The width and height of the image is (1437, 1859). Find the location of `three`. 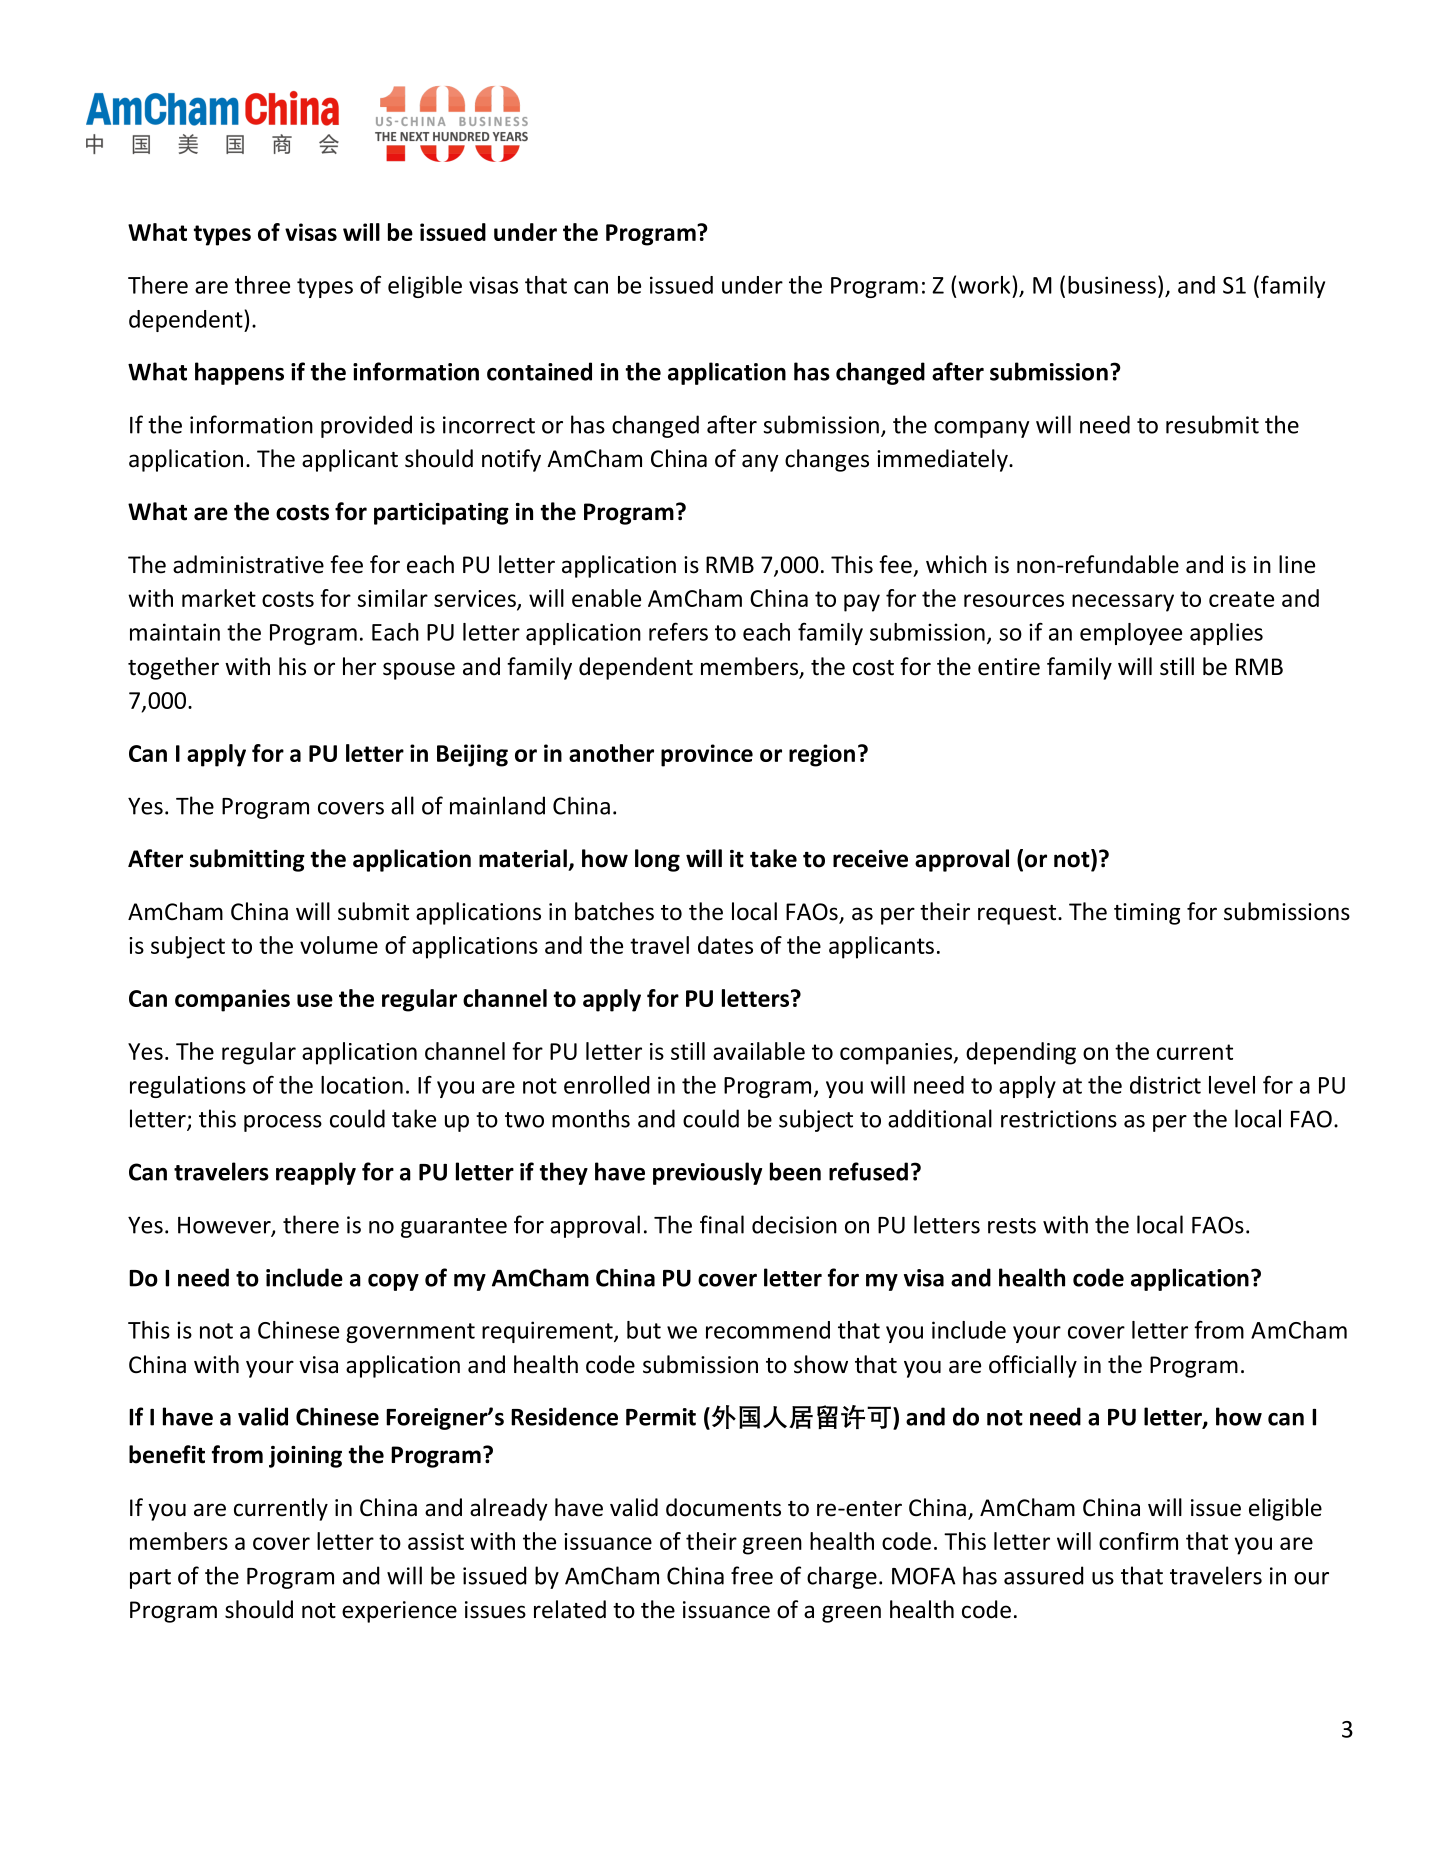

three is located at coordinates (262, 285).
